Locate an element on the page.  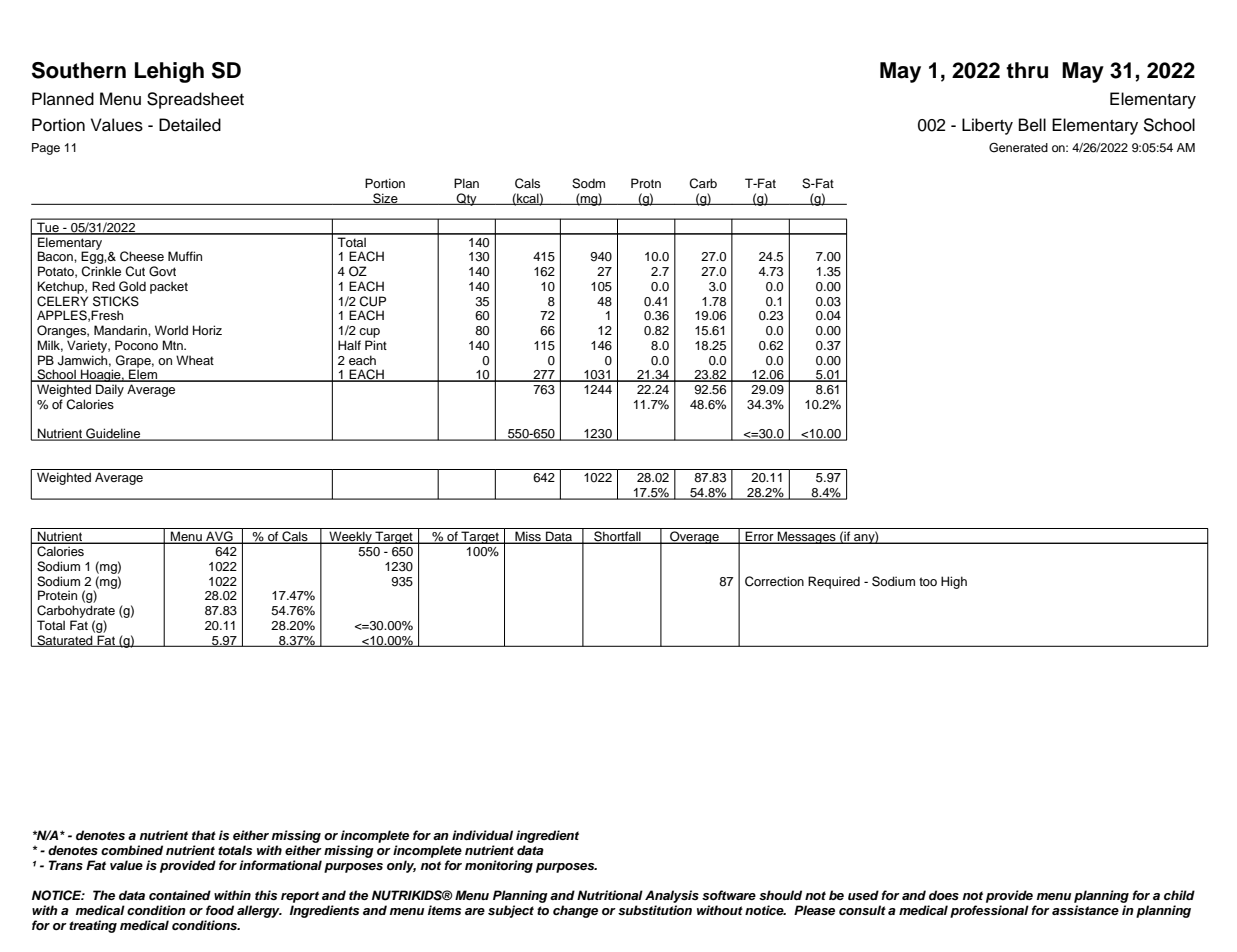
Pint is located at coordinates (376, 345).
